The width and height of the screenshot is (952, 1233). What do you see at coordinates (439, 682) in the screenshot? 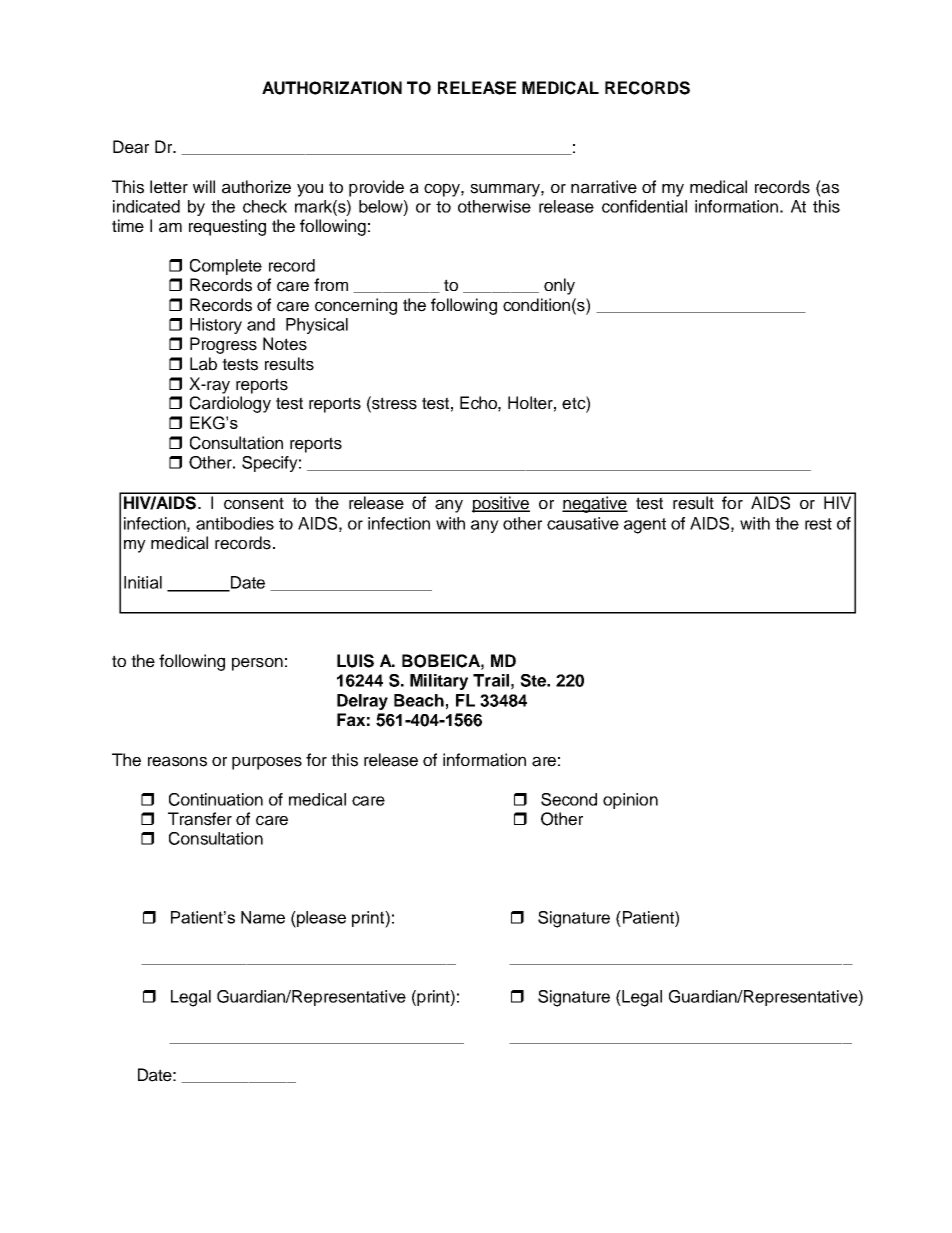
I see `Military` at bounding box center [439, 682].
